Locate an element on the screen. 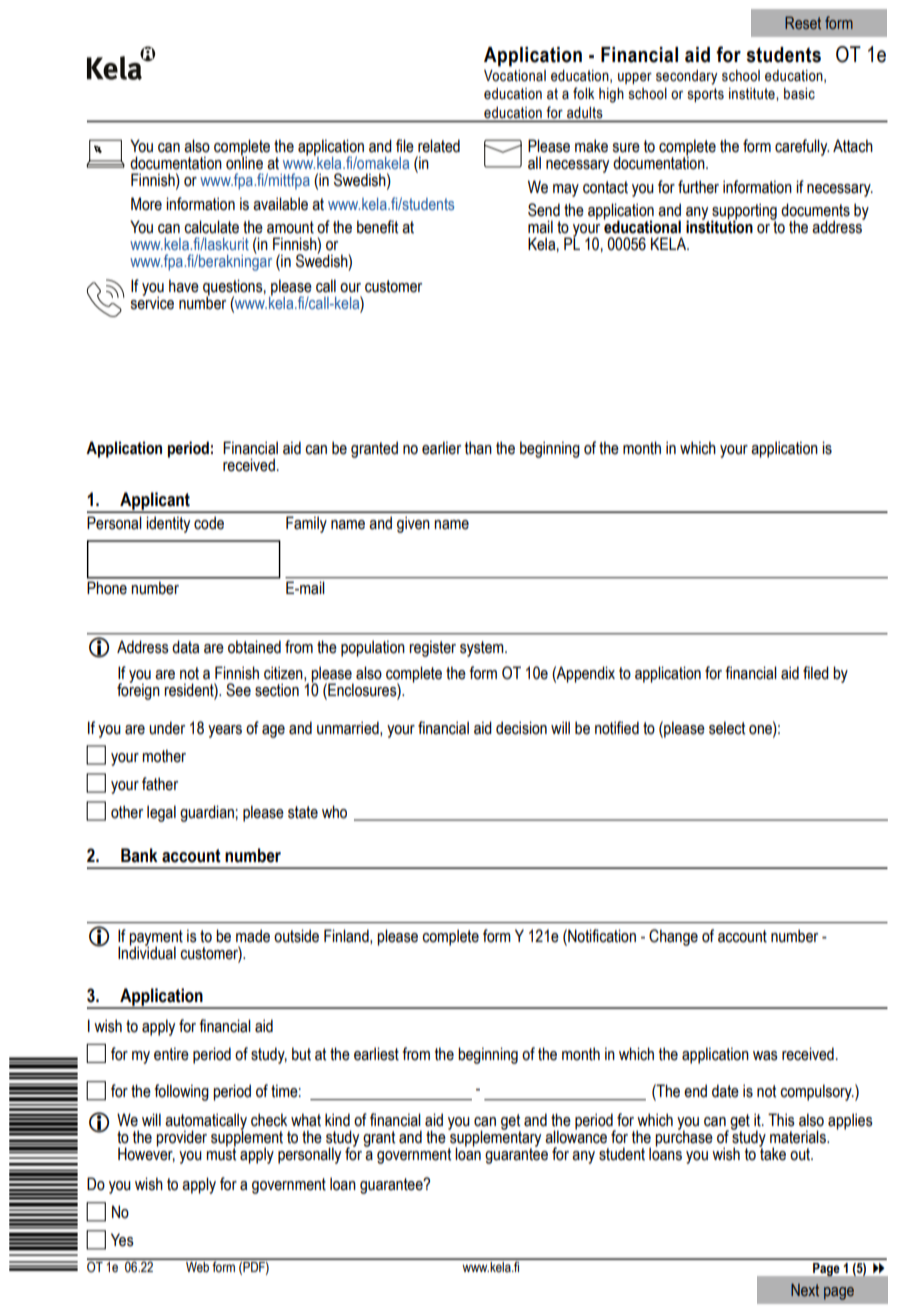 The image size is (924, 1308). was is located at coordinates (765, 1056).
